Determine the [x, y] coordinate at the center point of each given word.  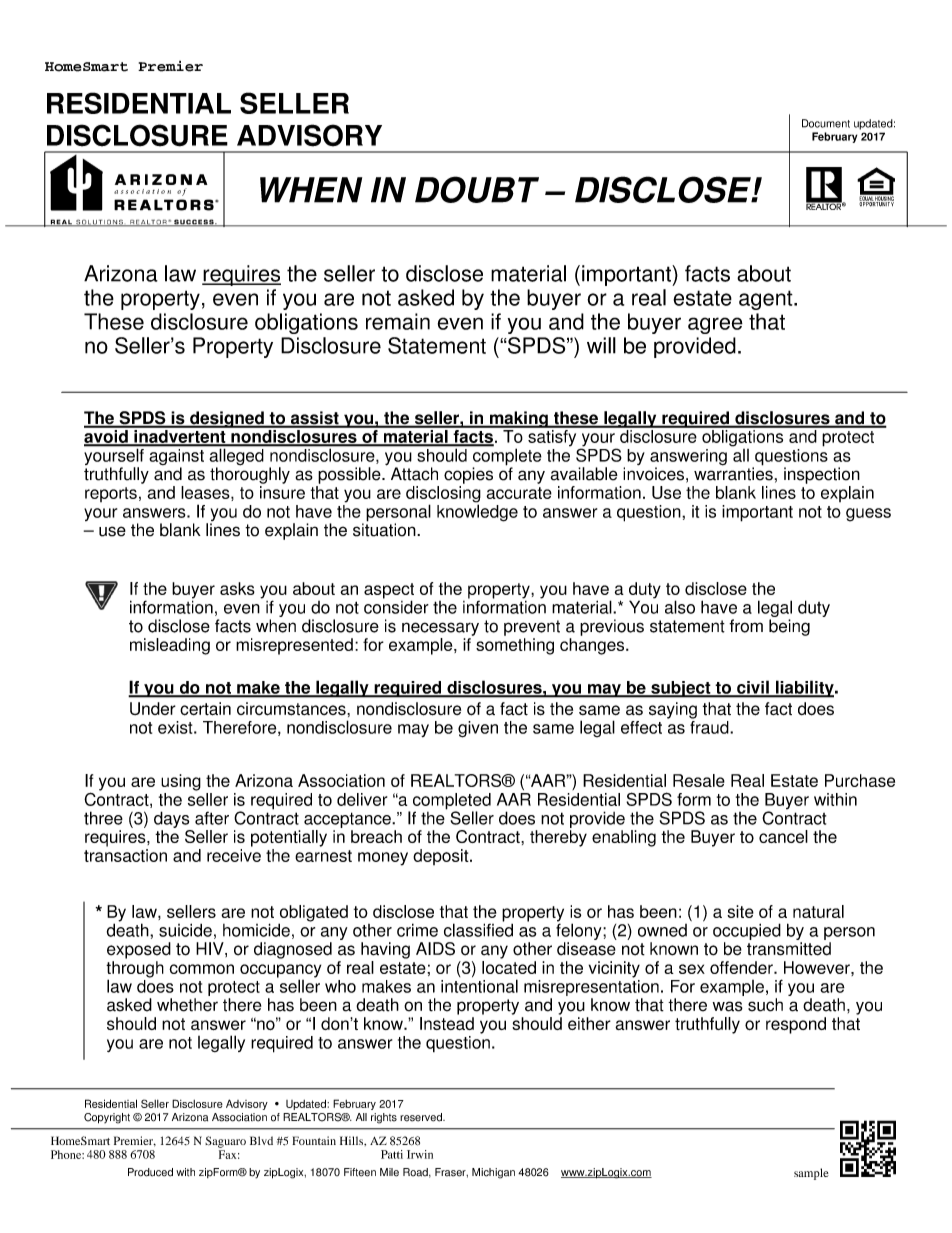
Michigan [493, 1173]
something [515, 646]
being [789, 627]
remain [398, 321]
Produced [150, 1172]
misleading [170, 646]
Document [826, 123]
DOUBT [477, 189]
